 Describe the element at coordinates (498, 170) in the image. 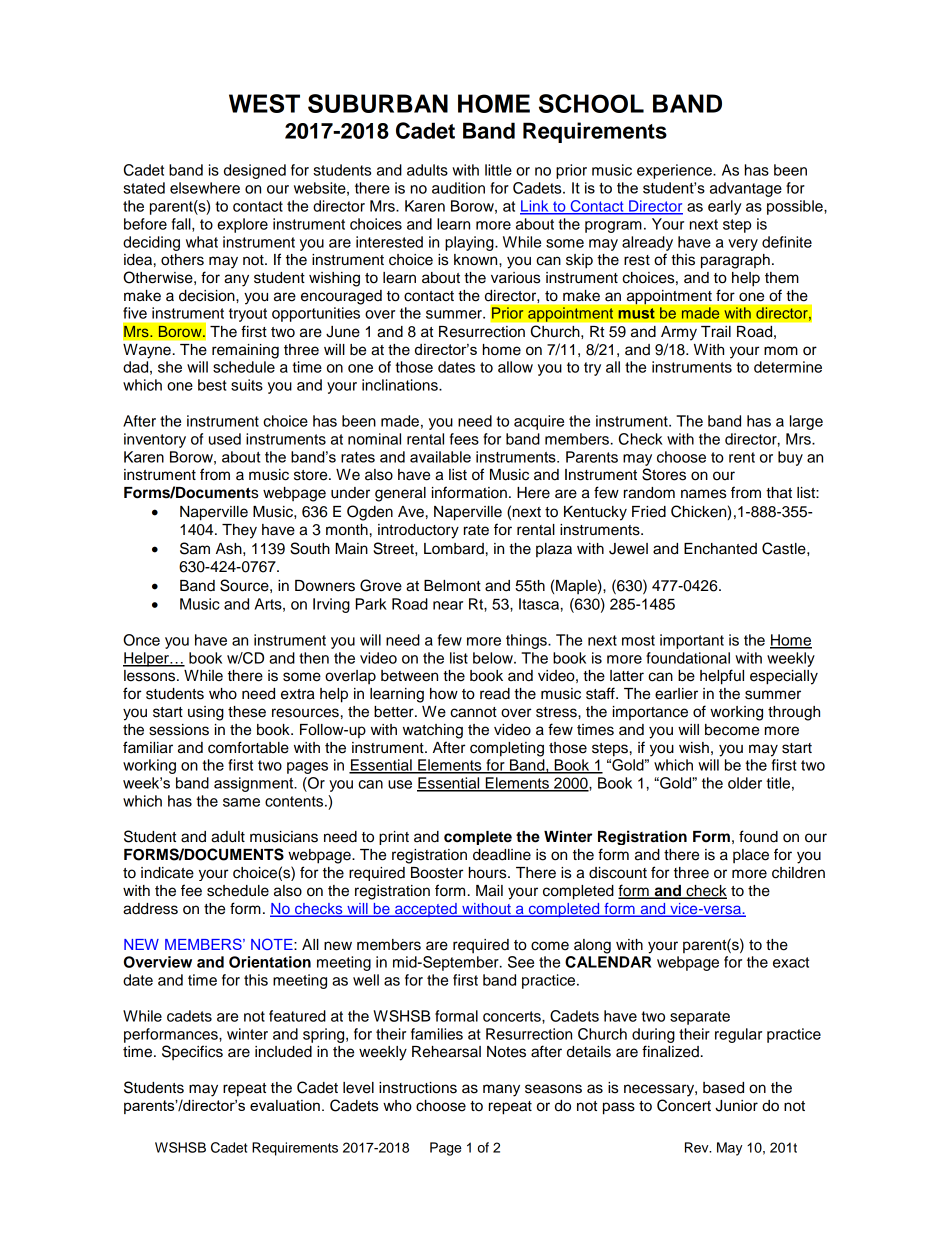

I see `little` at that location.
